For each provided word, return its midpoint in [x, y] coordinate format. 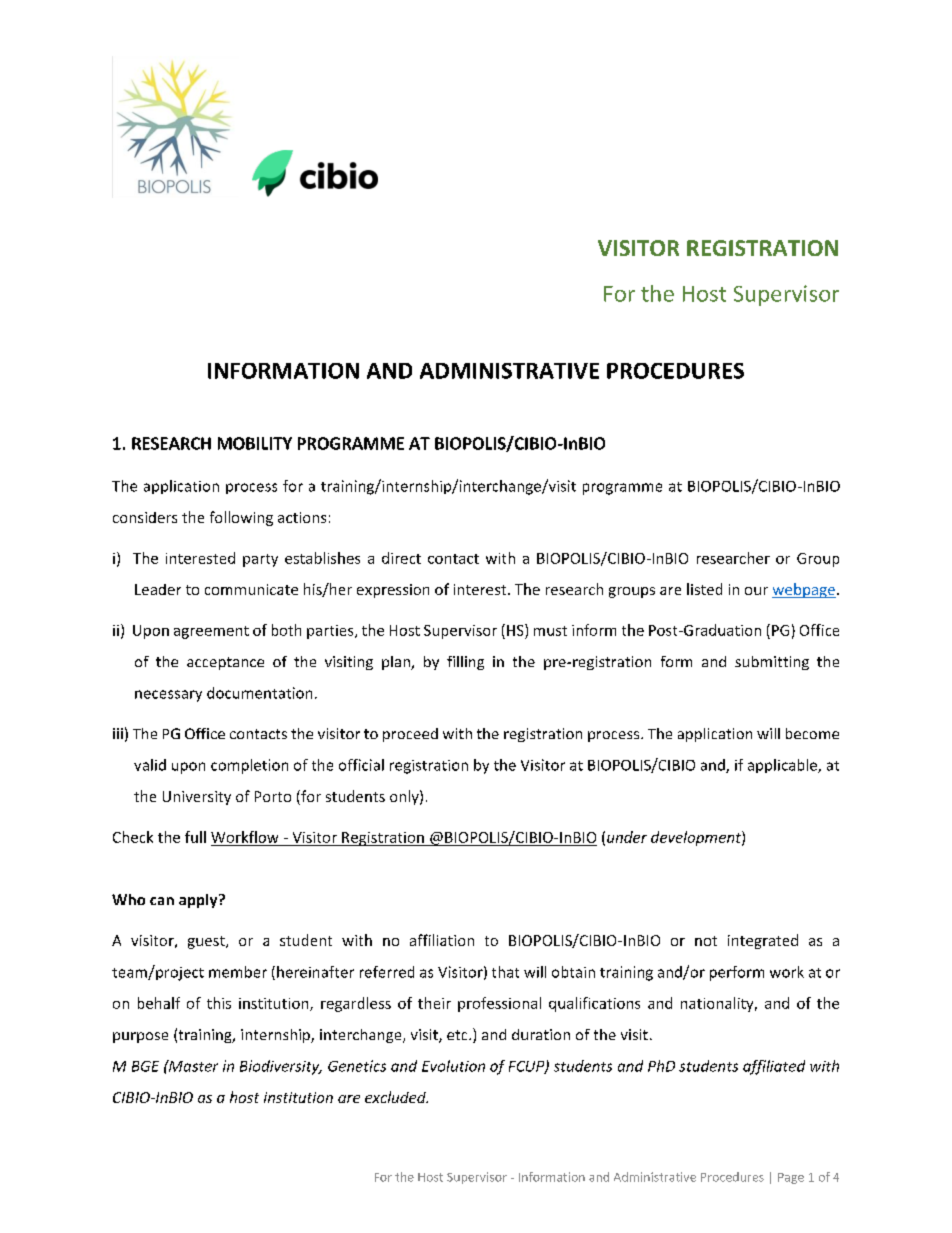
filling [465, 663]
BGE [145, 1066]
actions [302, 517]
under [627, 837]
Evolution [453, 1066]
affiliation [442, 940]
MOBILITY [255, 443]
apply [199, 901]
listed [704, 589]
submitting [772, 663]
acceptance [225, 663]
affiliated [774, 1067]
